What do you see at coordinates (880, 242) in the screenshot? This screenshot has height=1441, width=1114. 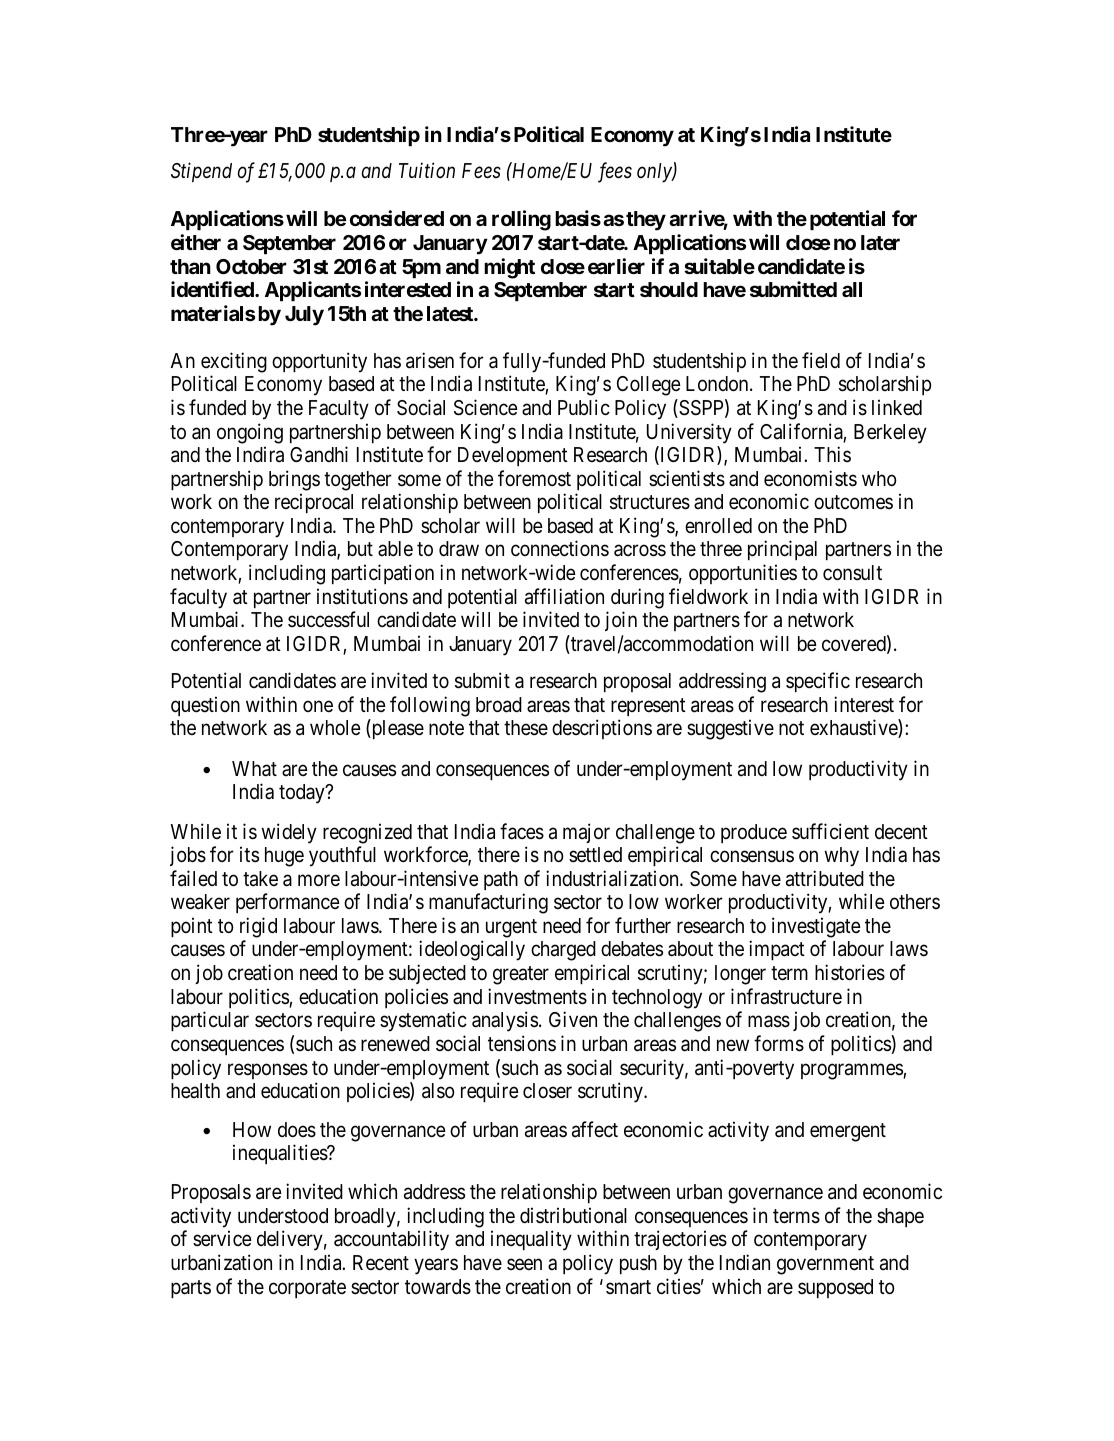 I see `later` at bounding box center [880, 242].
